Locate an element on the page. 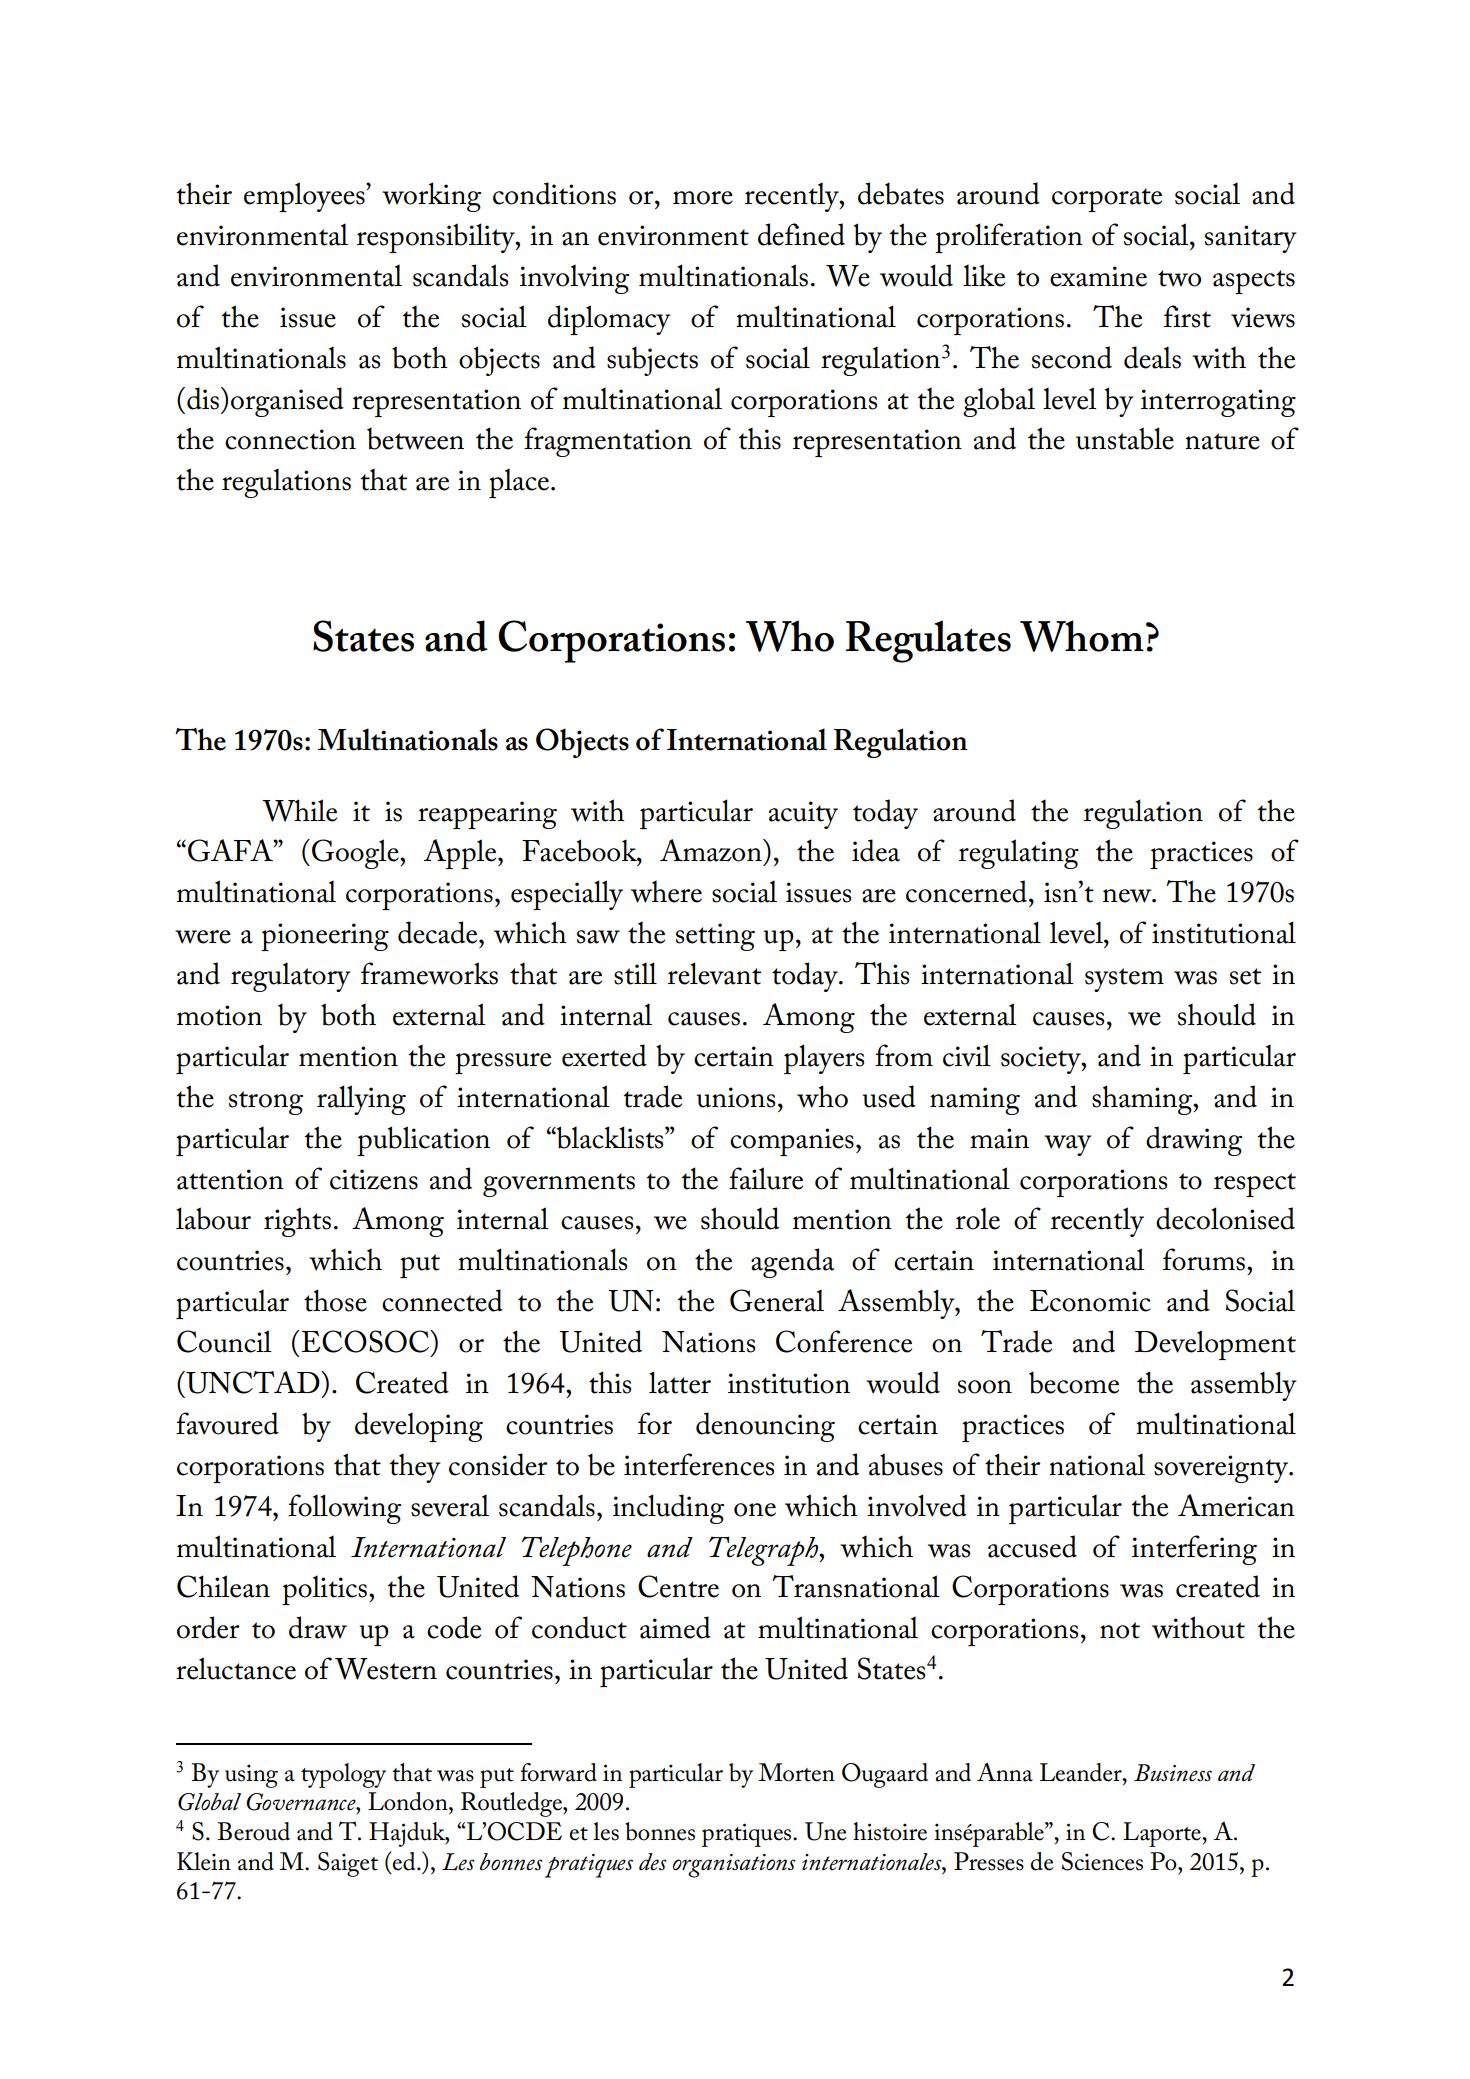 The height and width of the page is (2079, 1470). system is located at coordinates (1124, 980).
